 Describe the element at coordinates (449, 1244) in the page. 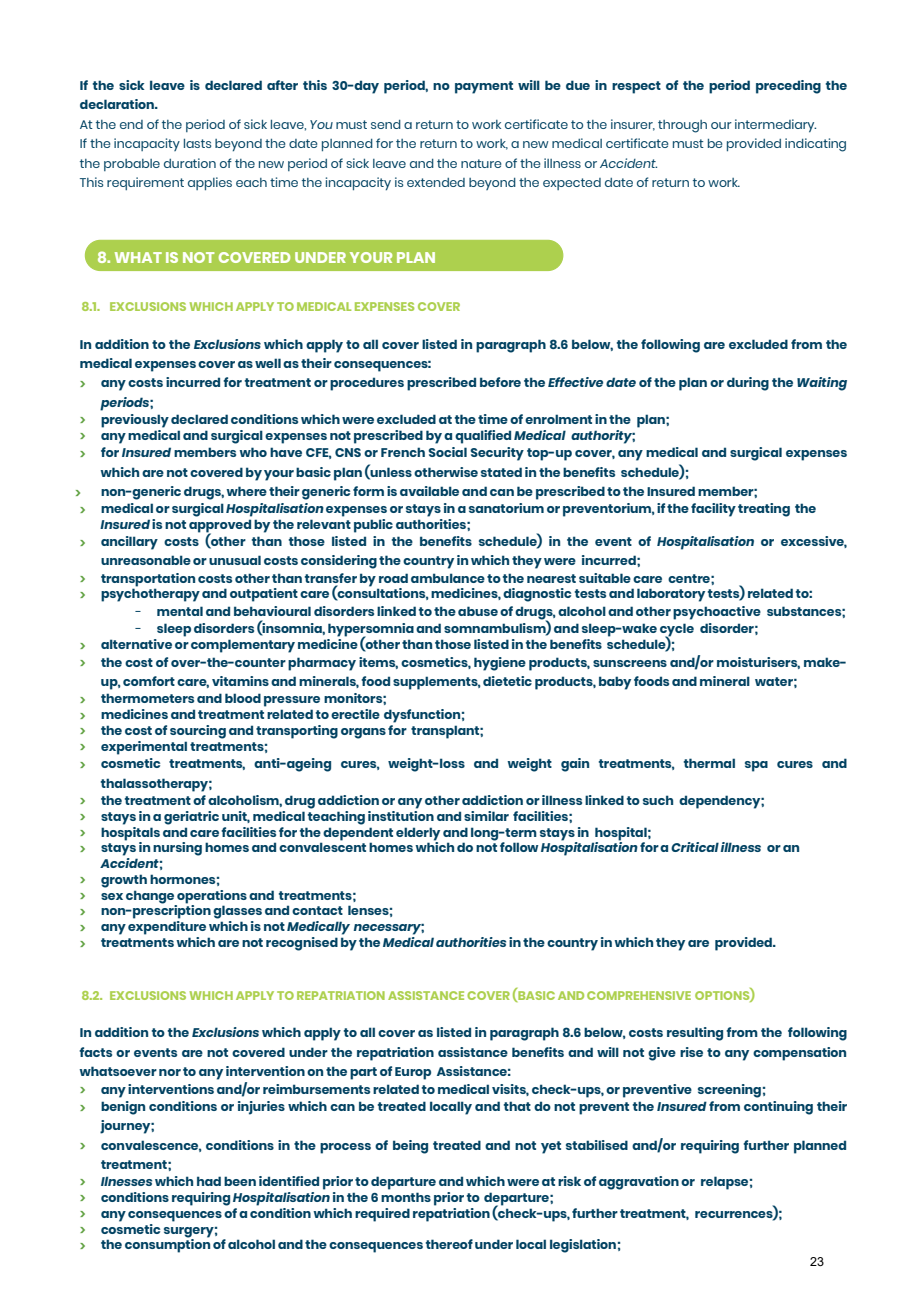

I see `thereof` at that location.
